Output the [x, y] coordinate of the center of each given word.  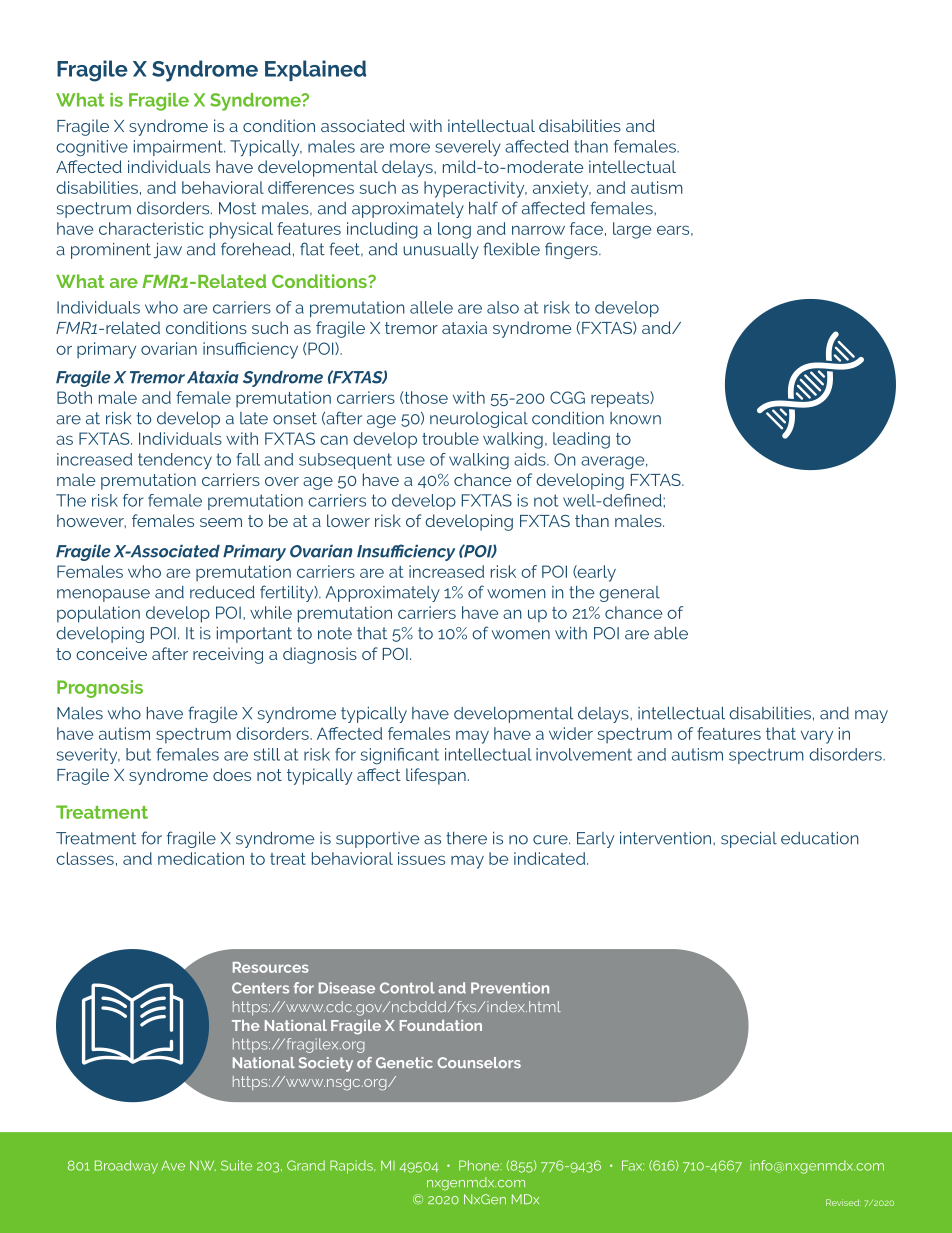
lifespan [436, 776]
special [749, 840]
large [632, 230]
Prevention [510, 988]
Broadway [126, 1167]
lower [348, 520]
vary [817, 737]
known [635, 418]
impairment [179, 148]
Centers [260, 988]
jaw [168, 251]
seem [221, 522]
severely [468, 148]
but [138, 754]
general [629, 594]
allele [431, 307]
